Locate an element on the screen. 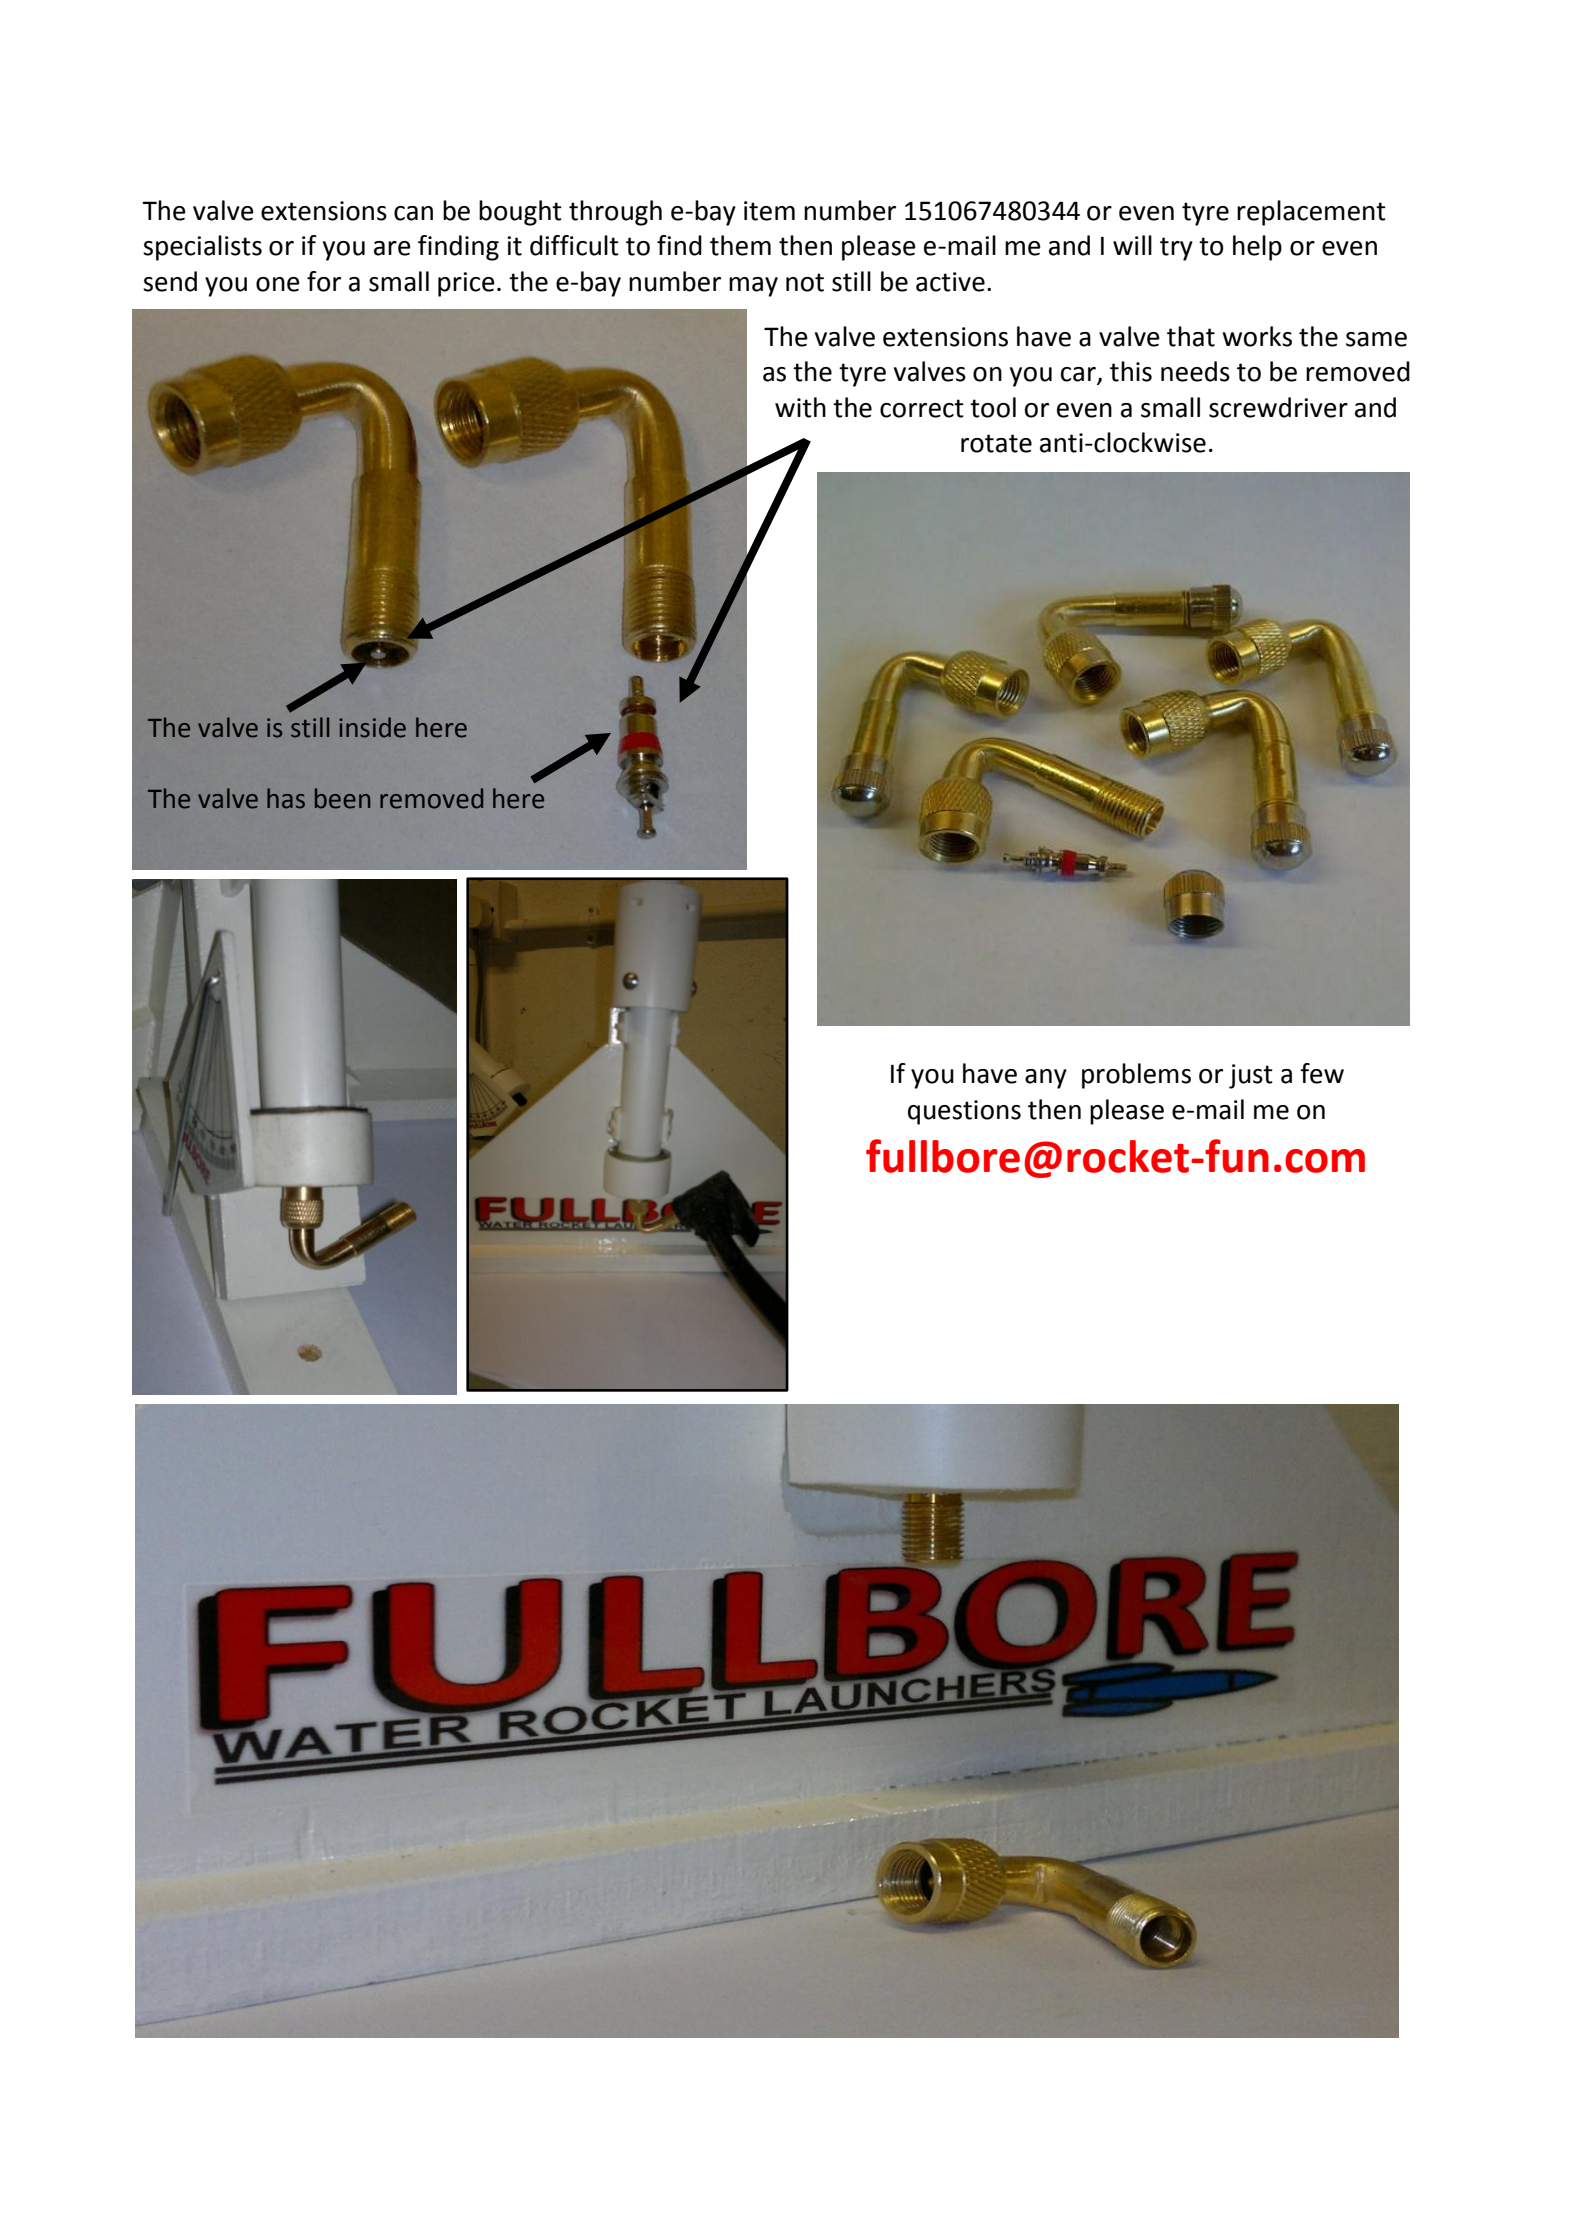  are is located at coordinates (392, 248).
